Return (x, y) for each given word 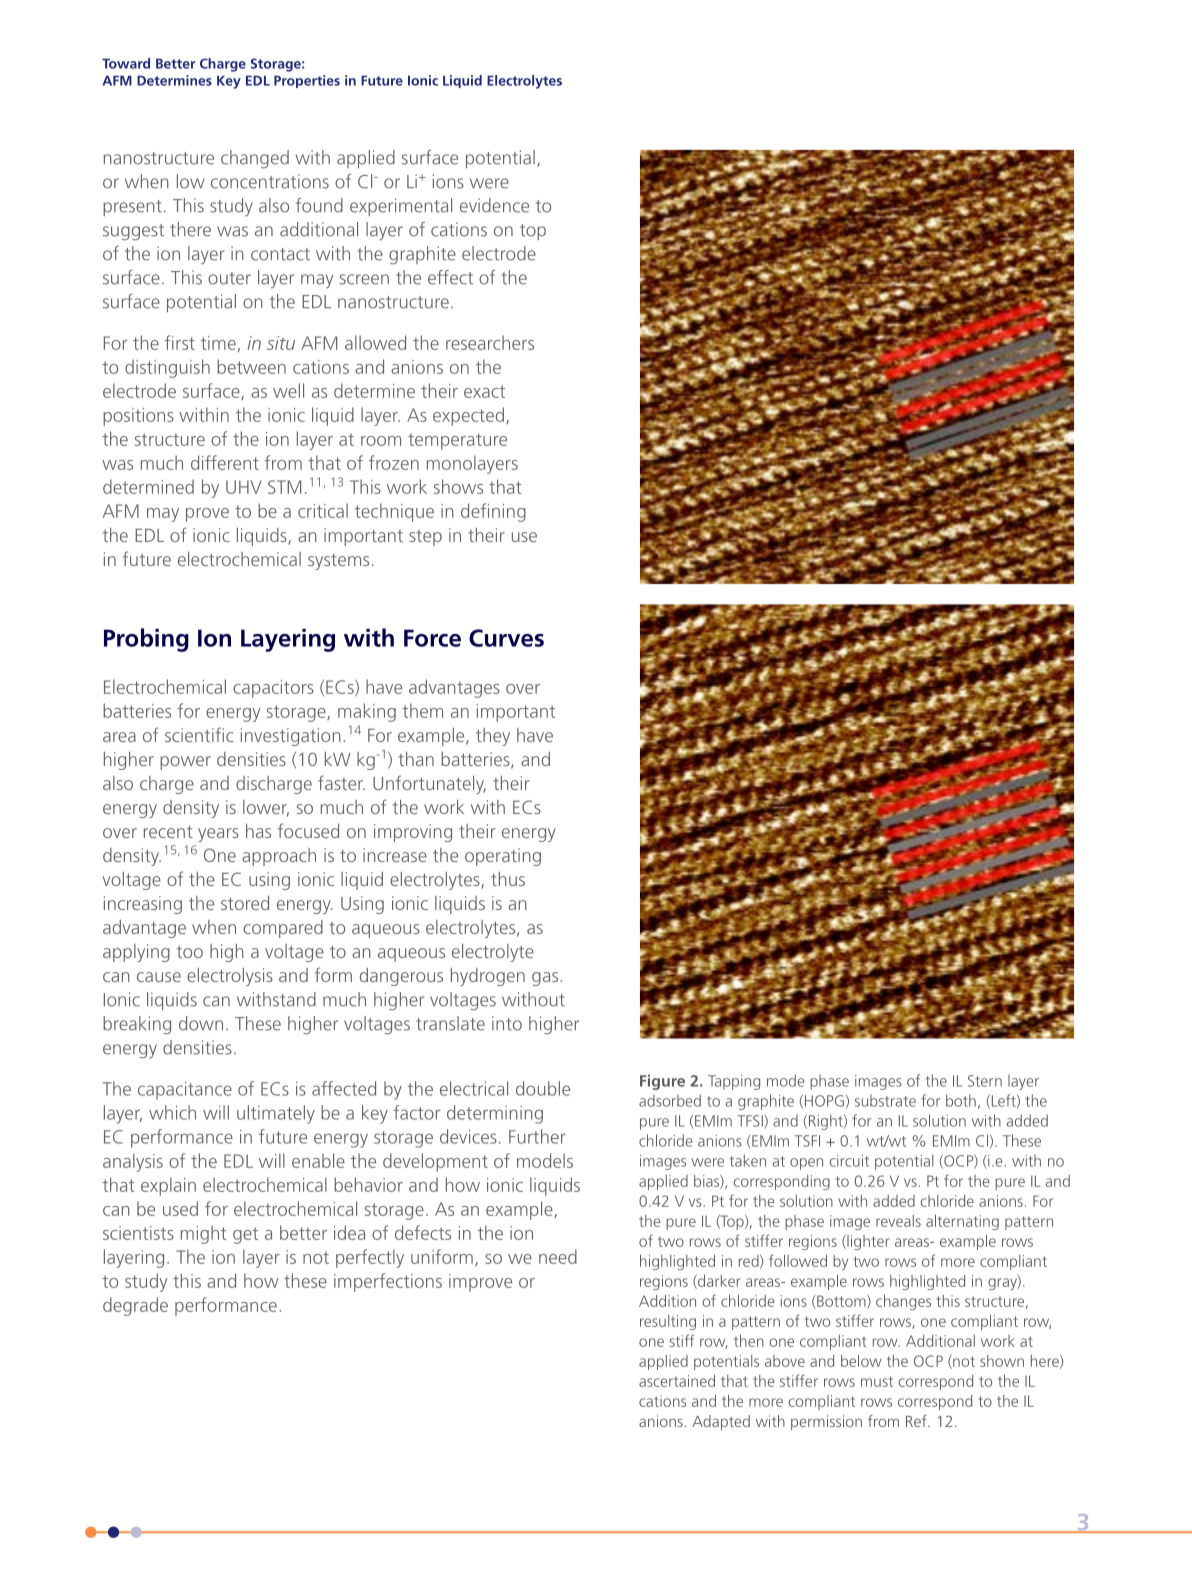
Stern (985, 1081)
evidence (494, 205)
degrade (135, 1306)
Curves (506, 638)
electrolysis (230, 977)
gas (546, 979)
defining (493, 512)
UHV (244, 487)
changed (255, 159)
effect (450, 277)
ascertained (677, 1381)
